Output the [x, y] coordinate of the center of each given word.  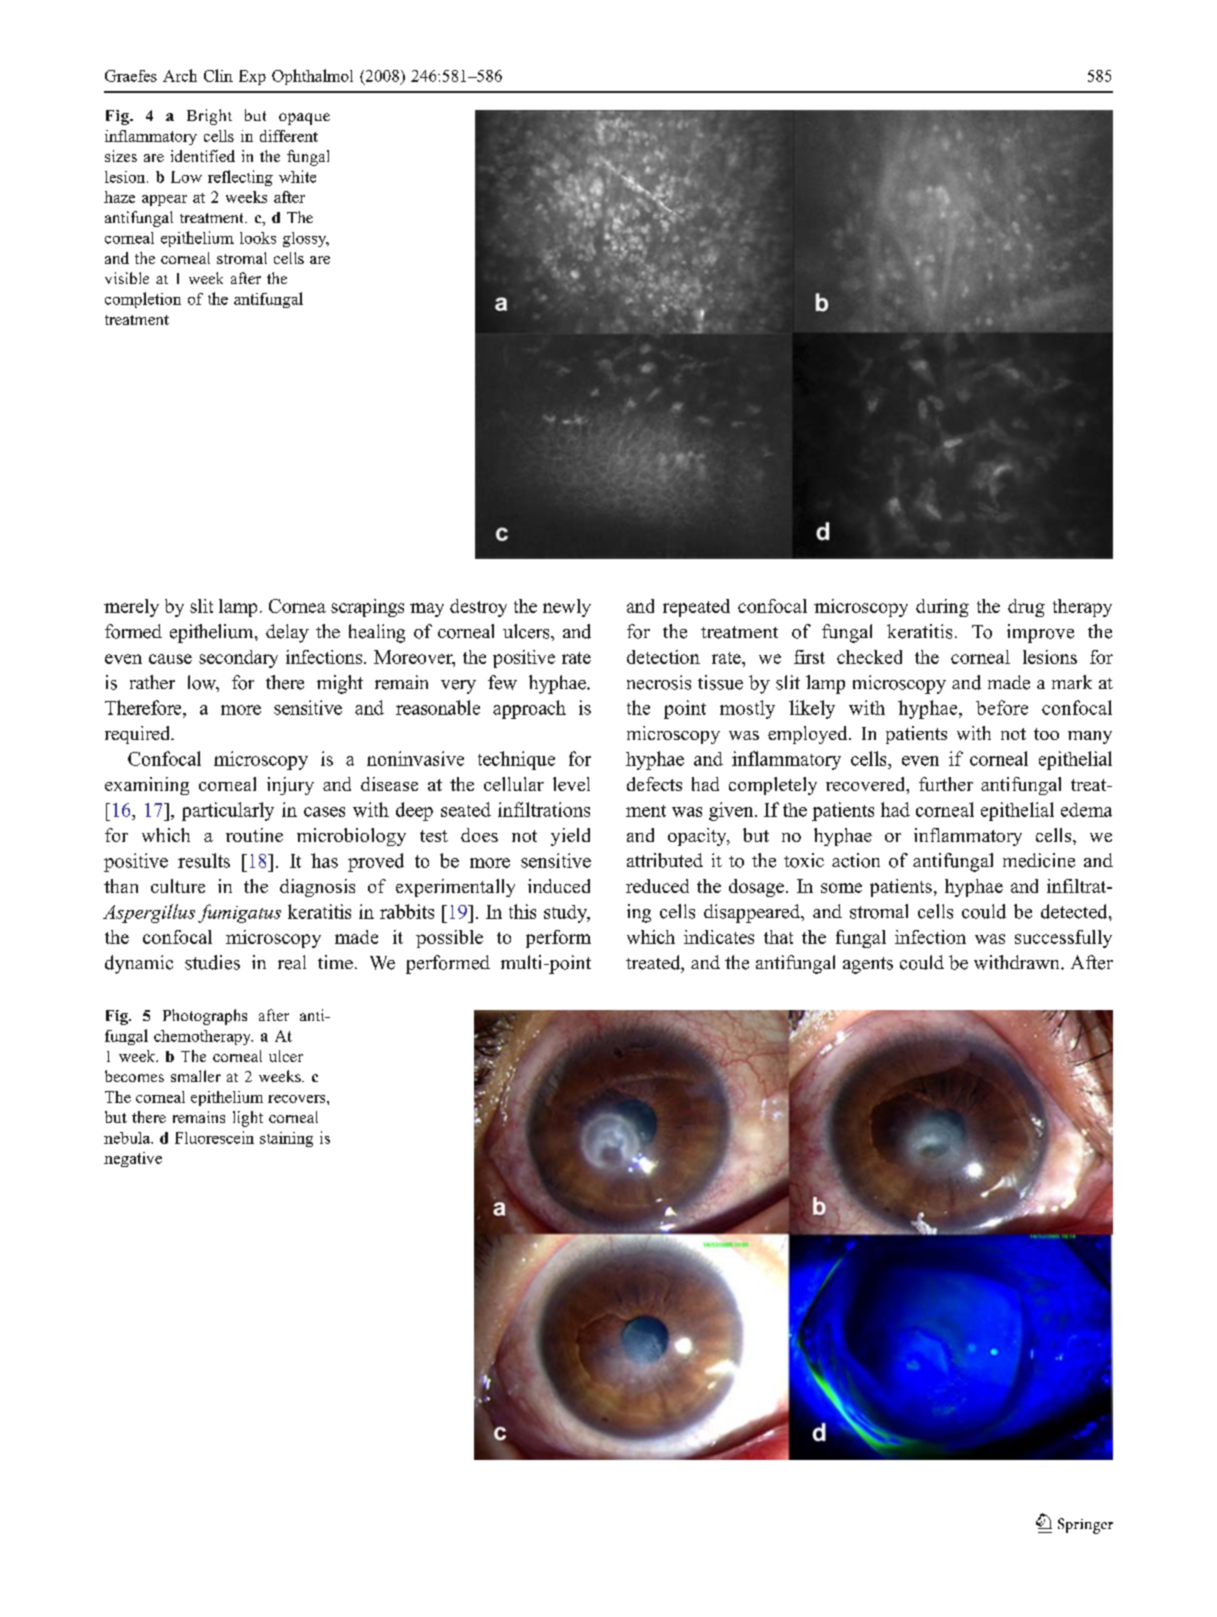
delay [287, 633]
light [248, 1119]
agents [868, 965]
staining [286, 1139]
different [289, 136]
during [942, 608]
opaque [304, 119]
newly [567, 608]
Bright [209, 117]
